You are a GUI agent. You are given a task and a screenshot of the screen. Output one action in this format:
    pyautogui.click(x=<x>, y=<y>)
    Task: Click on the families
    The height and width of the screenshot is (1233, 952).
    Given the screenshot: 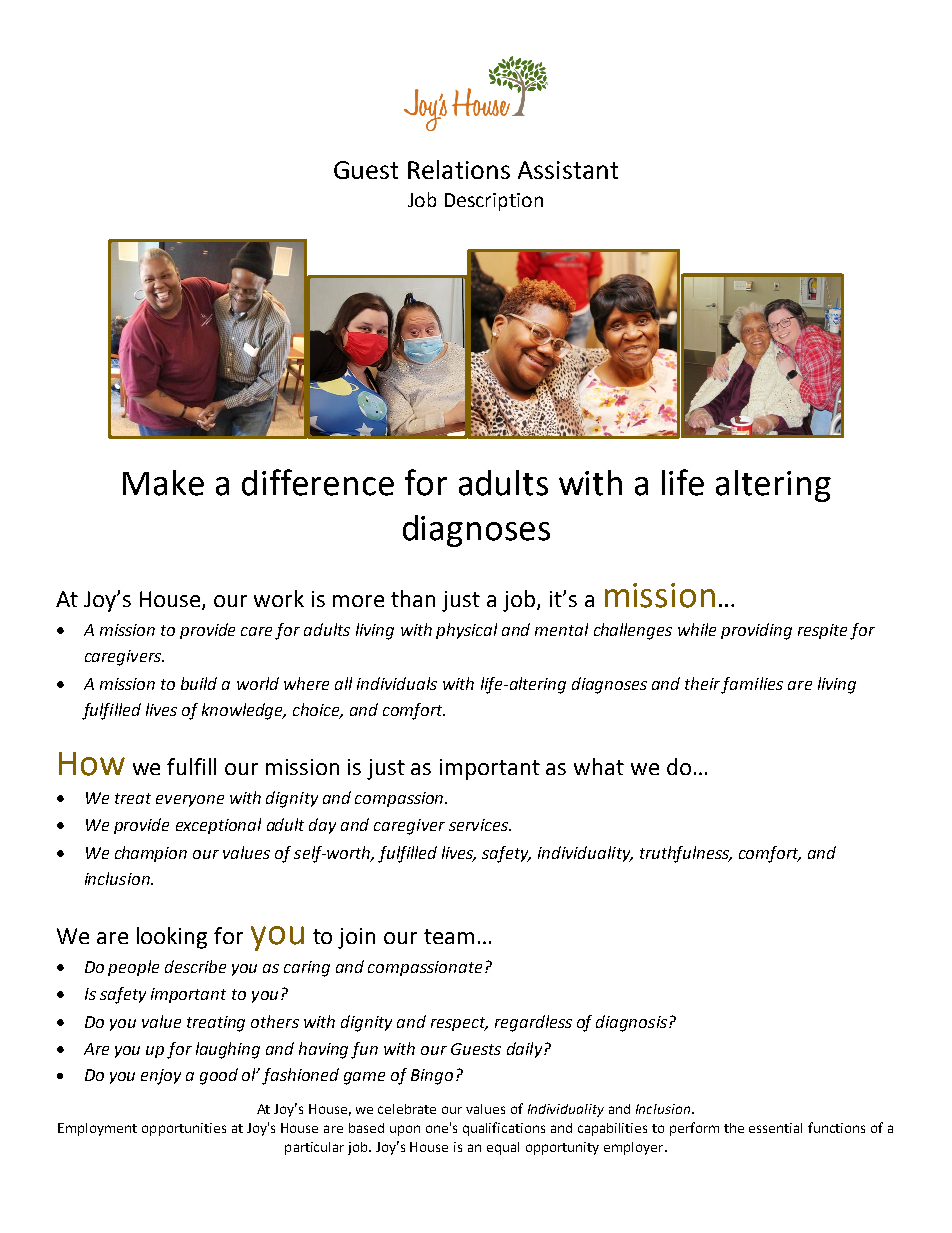 What is the action you would take?
    pyautogui.click(x=752, y=685)
